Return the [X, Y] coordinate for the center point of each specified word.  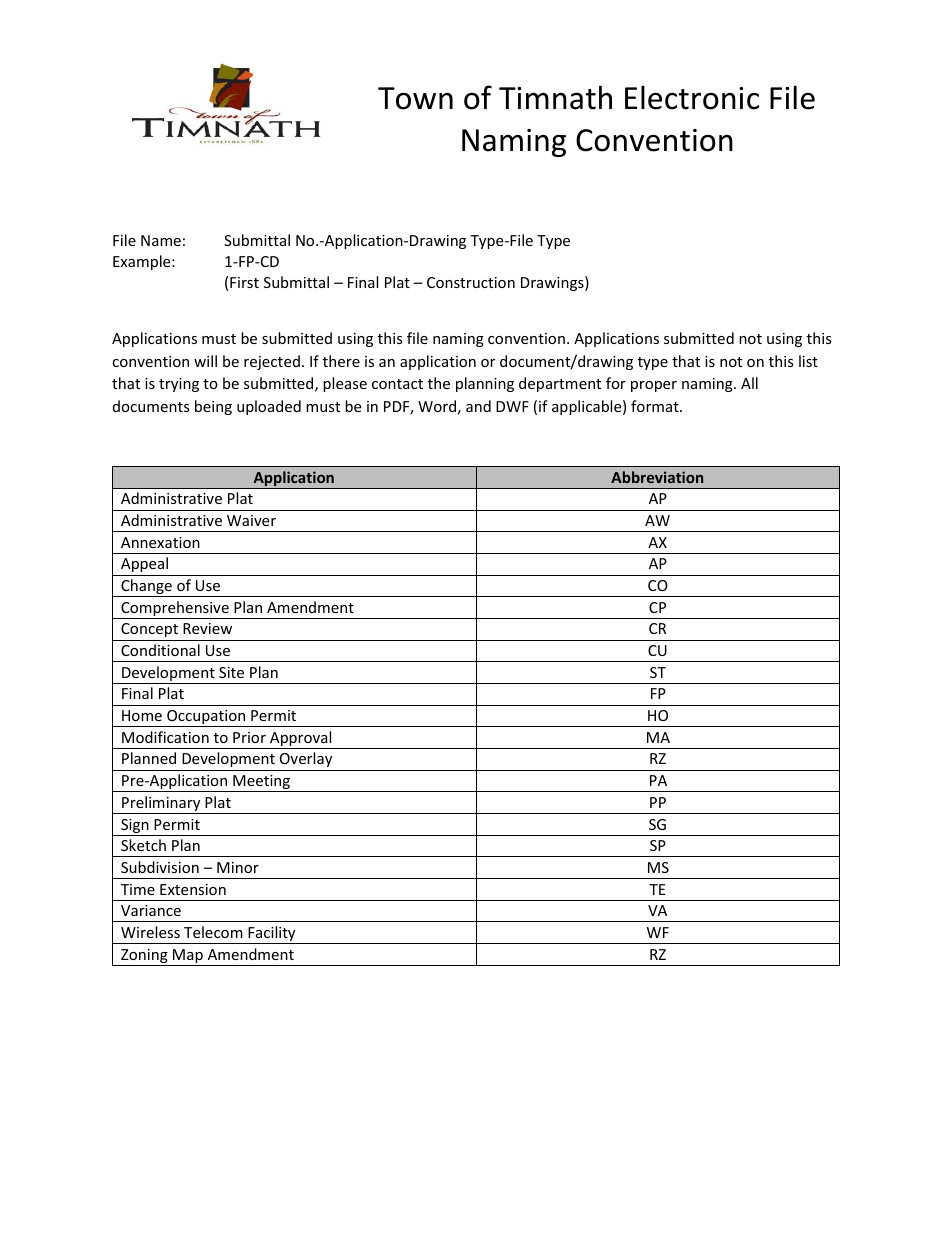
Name [161, 240]
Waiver [251, 520]
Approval [301, 740]
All [749, 383]
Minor [238, 867]
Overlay [306, 759]
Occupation [206, 718]
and [478, 406]
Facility [272, 935]
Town [415, 98]
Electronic [692, 97]
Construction [471, 282]
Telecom [213, 932]
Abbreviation [657, 477]
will [205, 361]
